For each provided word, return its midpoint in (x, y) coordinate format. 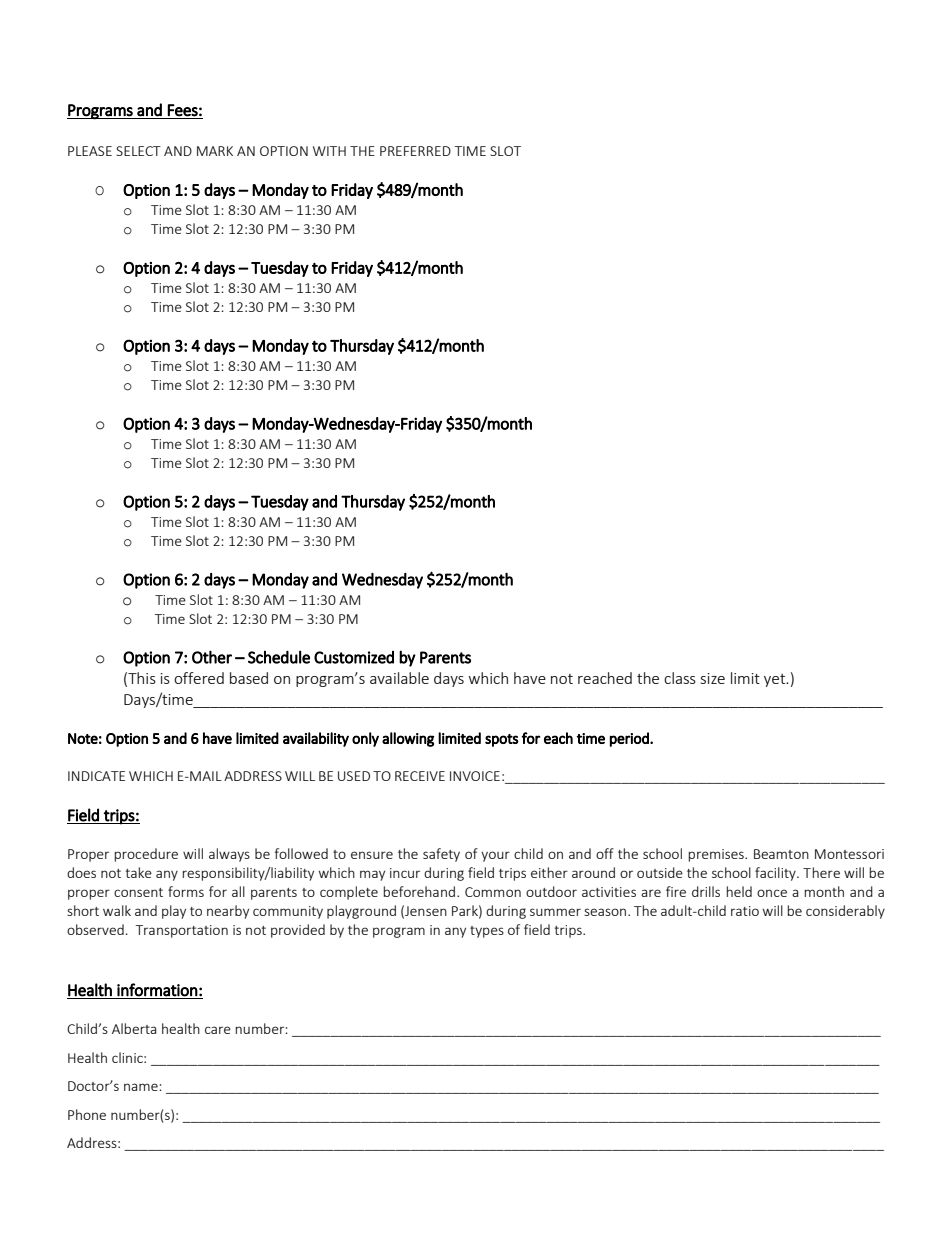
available (399, 678)
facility (776, 874)
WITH (329, 151)
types (487, 932)
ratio (745, 911)
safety (441, 855)
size (713, 678)
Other (212, 657)
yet (776, 680)
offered (199, 678)
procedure (146, 855)
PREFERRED (415, 151)
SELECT (138, 151)
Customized (354, 657)
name (142, 1087)
